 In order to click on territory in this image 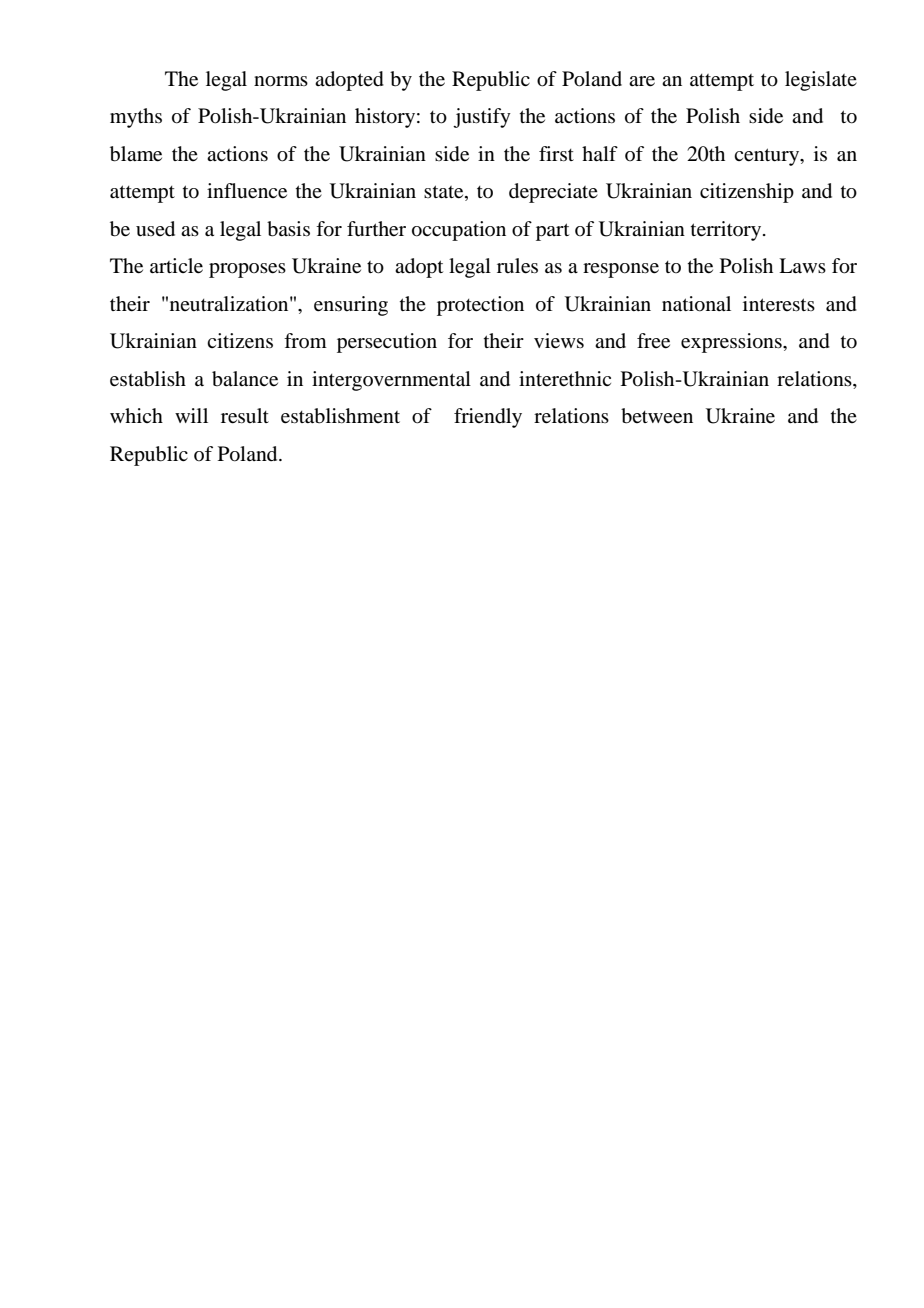, I will do `click(727, 231)`.
